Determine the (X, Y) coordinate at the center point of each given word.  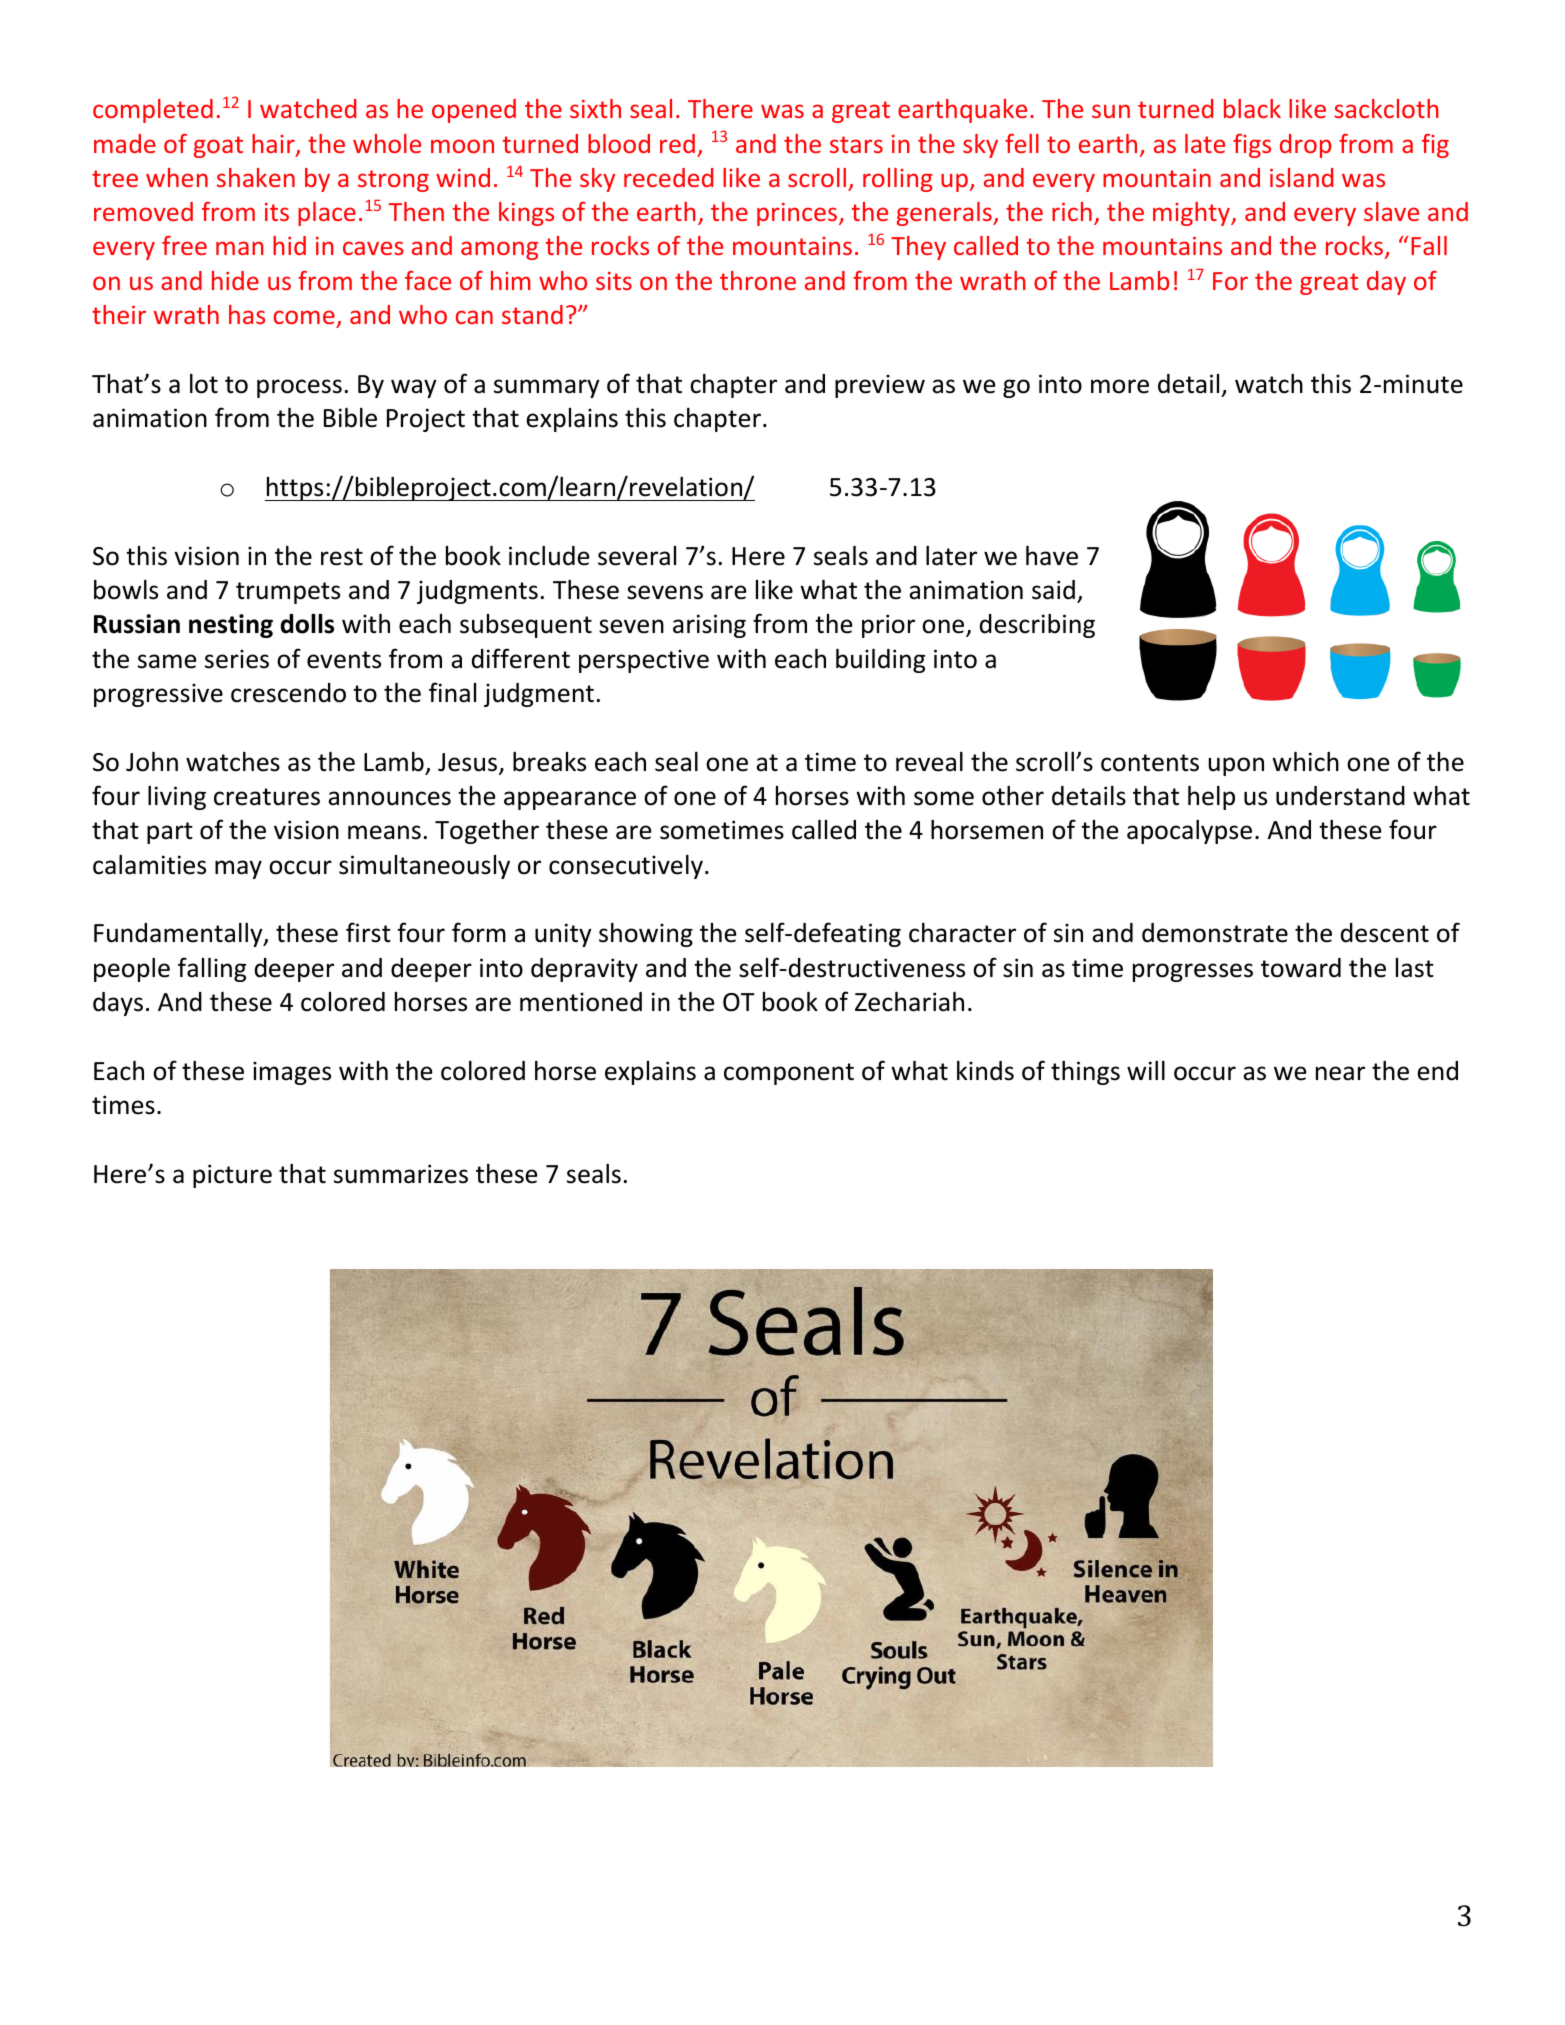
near (1340, 1073)
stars (856, 144)
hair (274, 145)
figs (1252, 146)
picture (232, 1176)
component (789, 1074)
